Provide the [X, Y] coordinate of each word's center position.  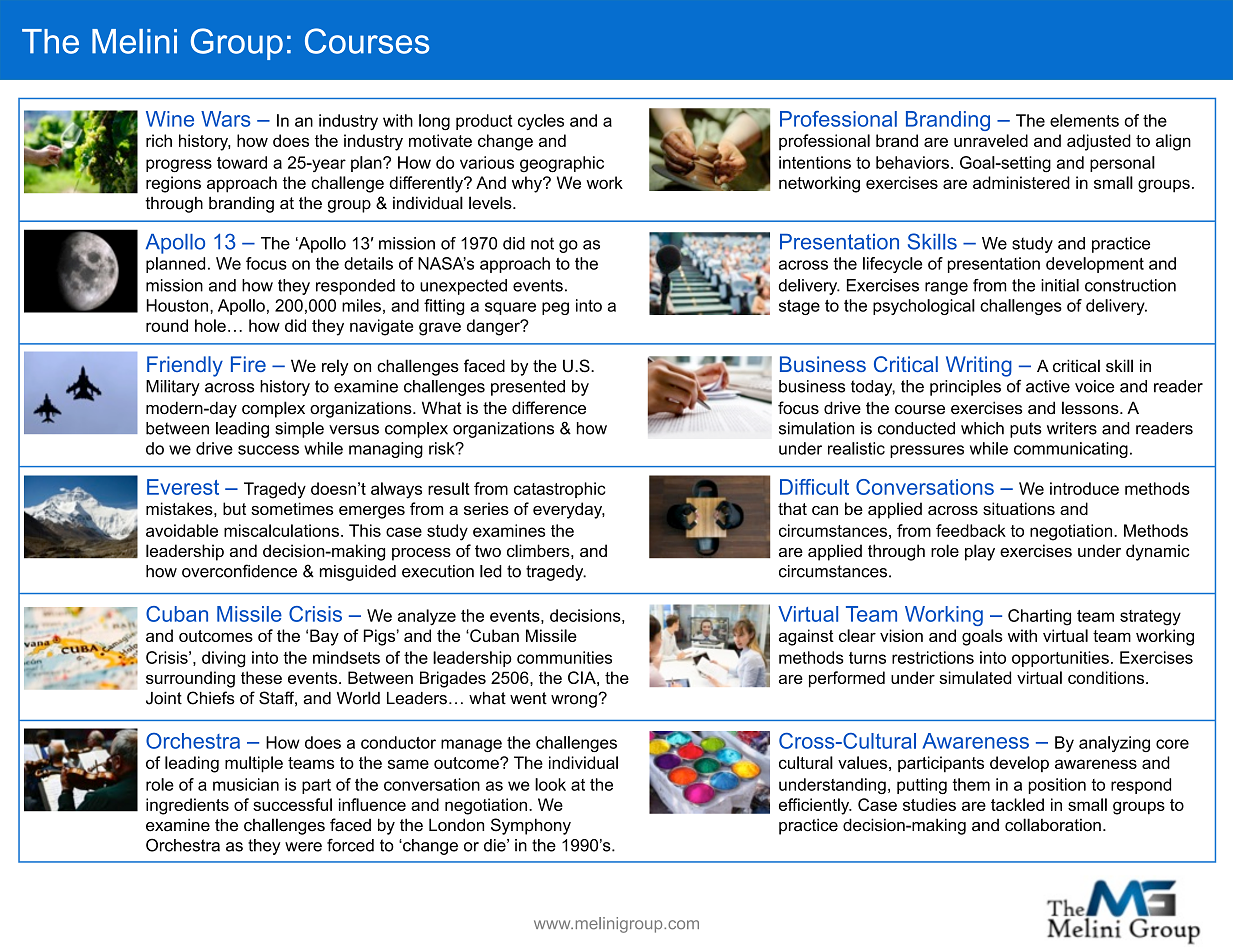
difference [549, 408]
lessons [1091, 408]
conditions [1107, 677]
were [303, 847]
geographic [562, 164]
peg [555, 308]
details [368, 263]
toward [242, 162]
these [261, 677]
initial [1060, 285]
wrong [575, 701]
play [980, 552]
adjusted [1099, 142]
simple [299, 430]
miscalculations [281, 530]
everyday [569, 510]
